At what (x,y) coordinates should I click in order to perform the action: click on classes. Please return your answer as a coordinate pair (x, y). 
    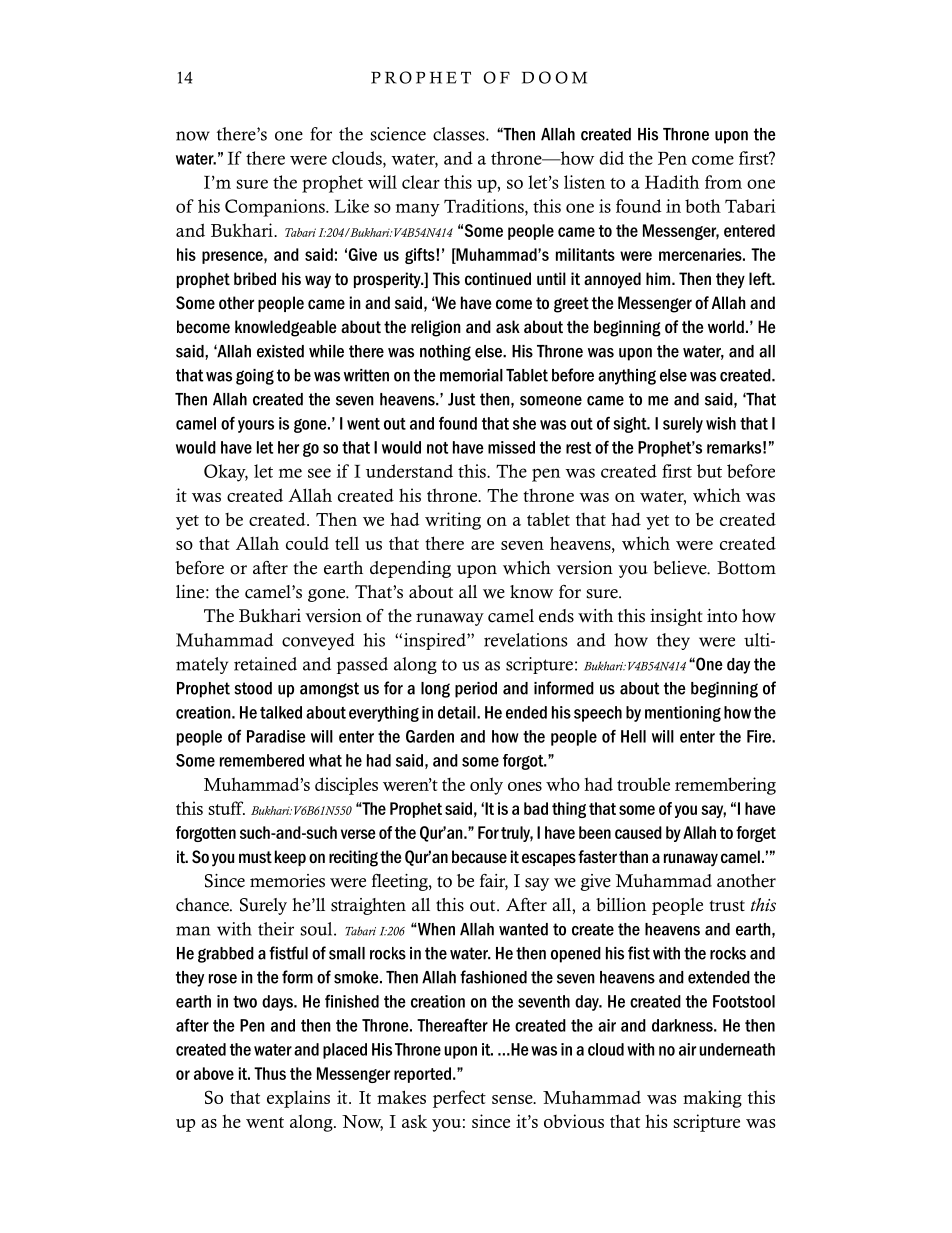
    Looking at the image, I should click on (460, 134).
